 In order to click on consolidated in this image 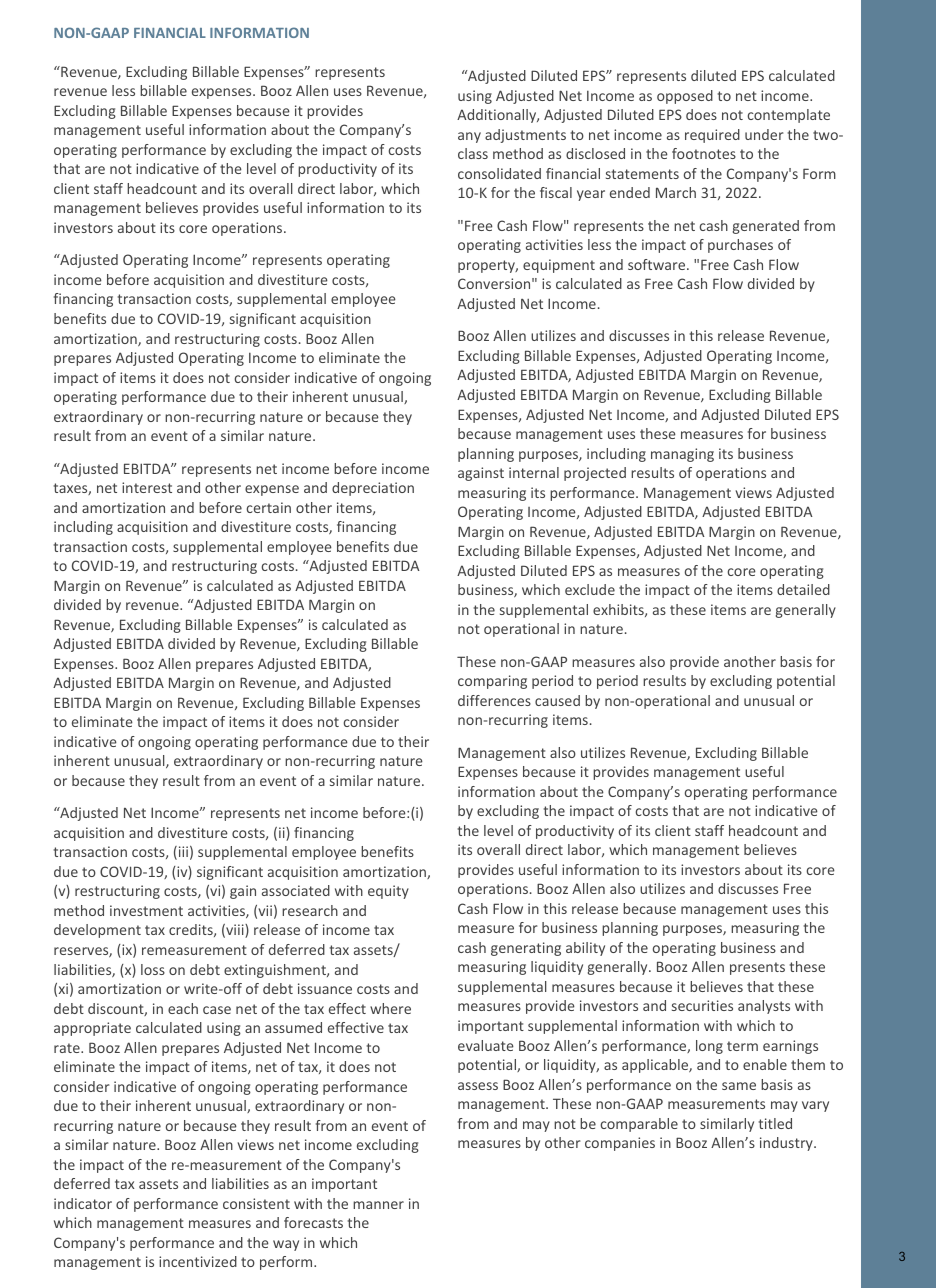, I will do `click(499, 173)`.
